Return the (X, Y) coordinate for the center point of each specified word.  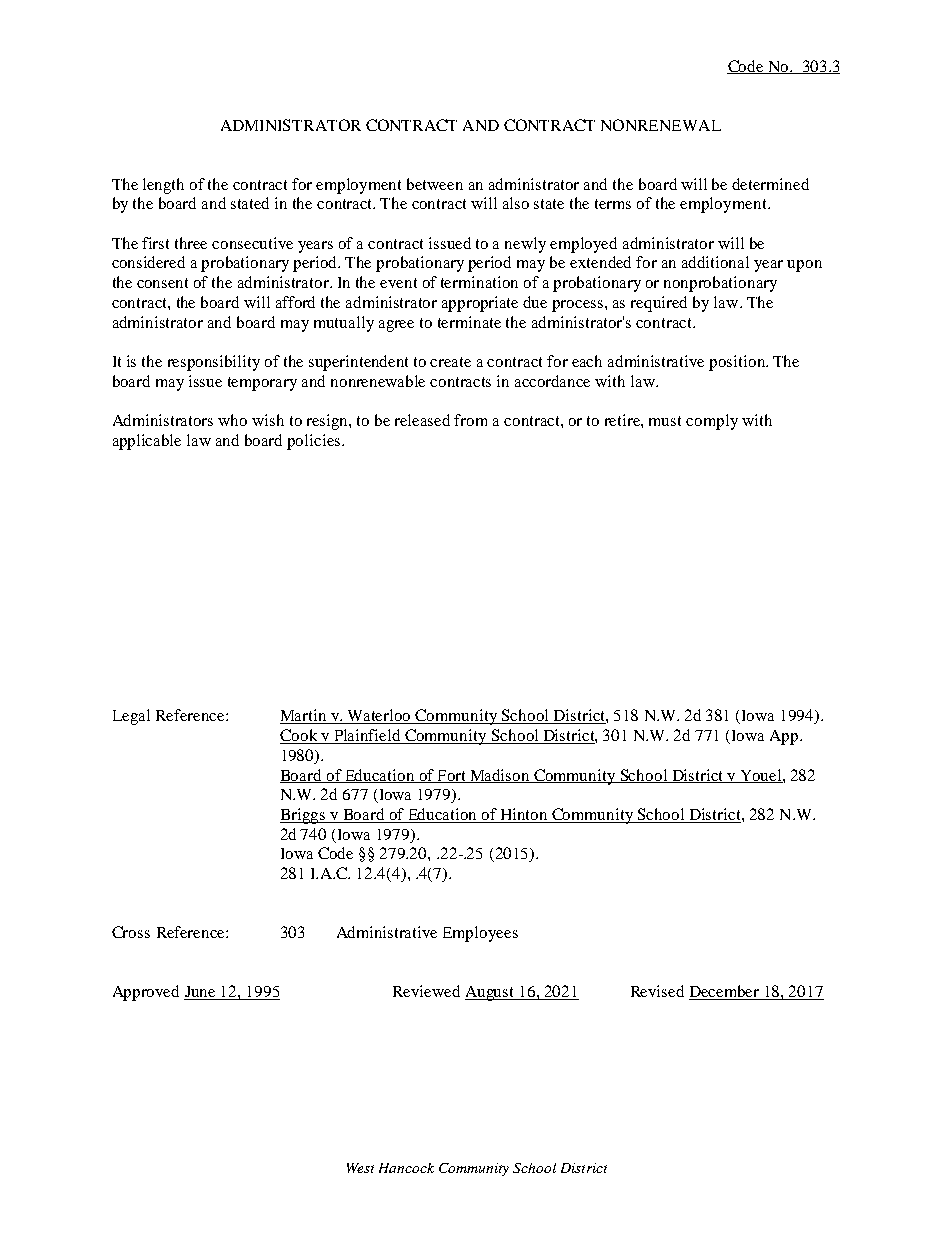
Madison (499, 776)
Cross (131, 932)
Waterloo (380, 716)
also (516, 203)
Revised (657, 991)
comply (712, 422)
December (725, 992)
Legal (131, 717)
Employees (480, 934)
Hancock (406, 1168)
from (470, 420)
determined (770, 184)
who (232, 420)
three (191, 243)
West (360, 1168)
